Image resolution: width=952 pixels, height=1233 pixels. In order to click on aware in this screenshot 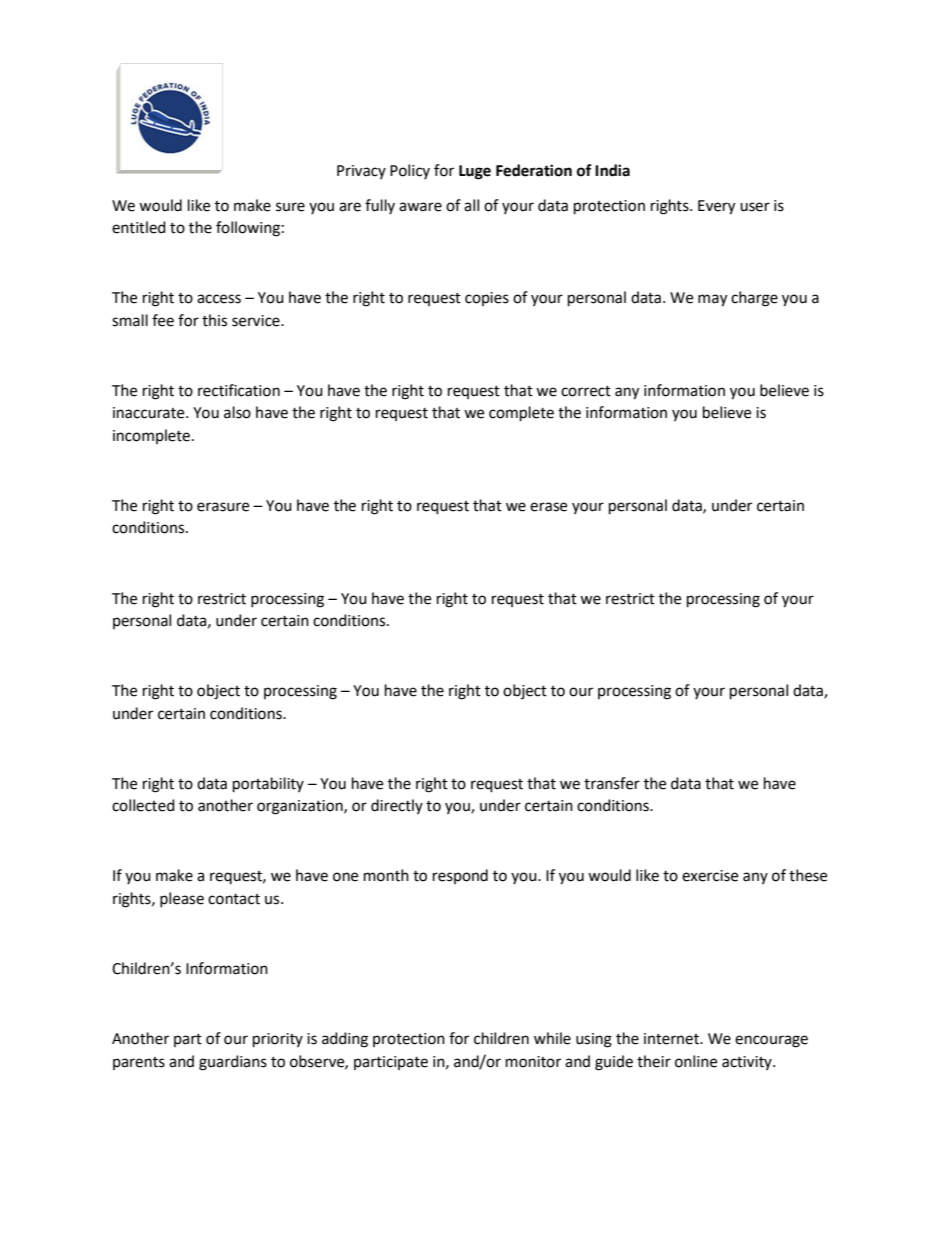, I will do `click(420, 207)`.
